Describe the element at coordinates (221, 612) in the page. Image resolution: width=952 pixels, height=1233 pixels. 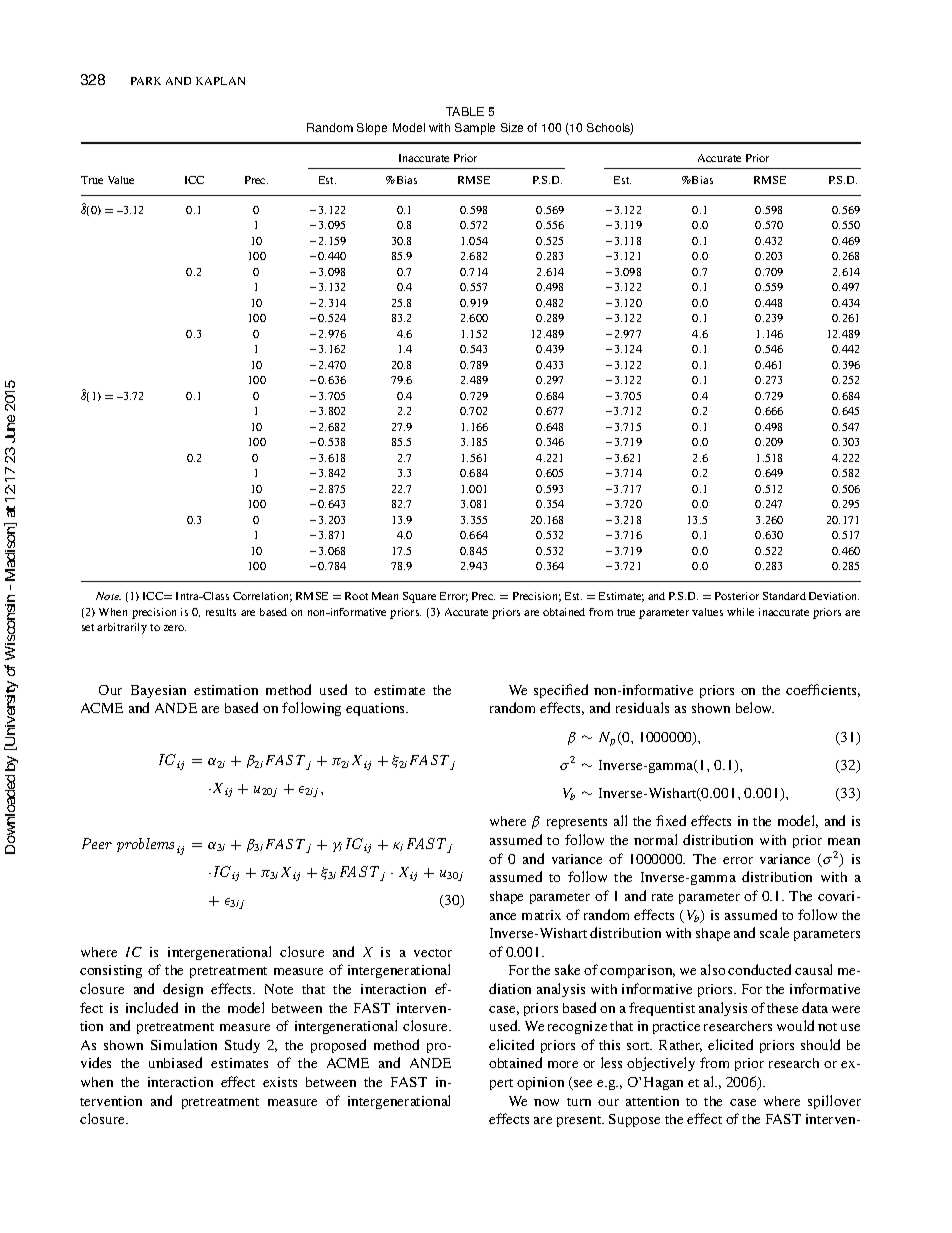
I see `results` at that location.
